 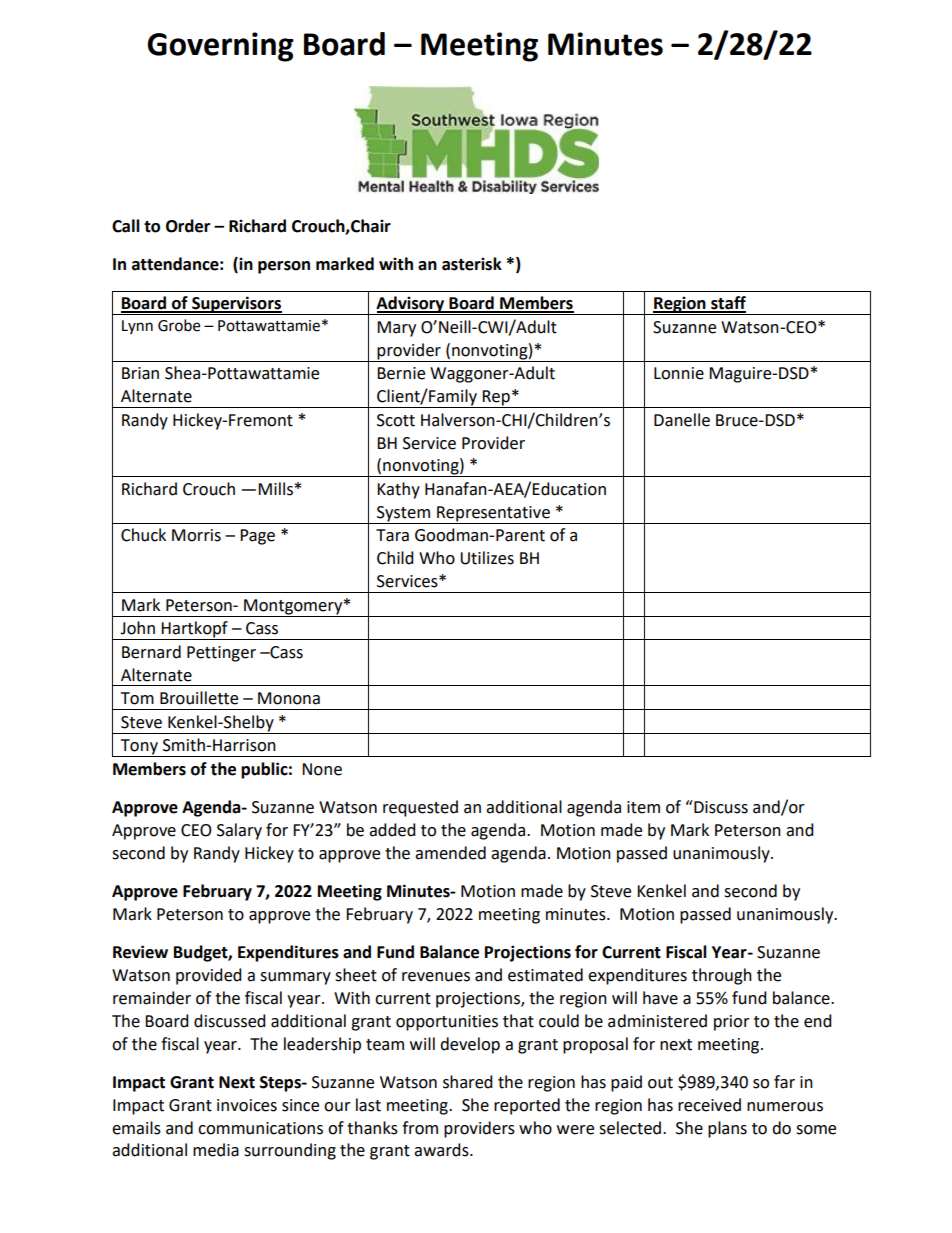 I want to click on staff, so click(x=727, y=304).
